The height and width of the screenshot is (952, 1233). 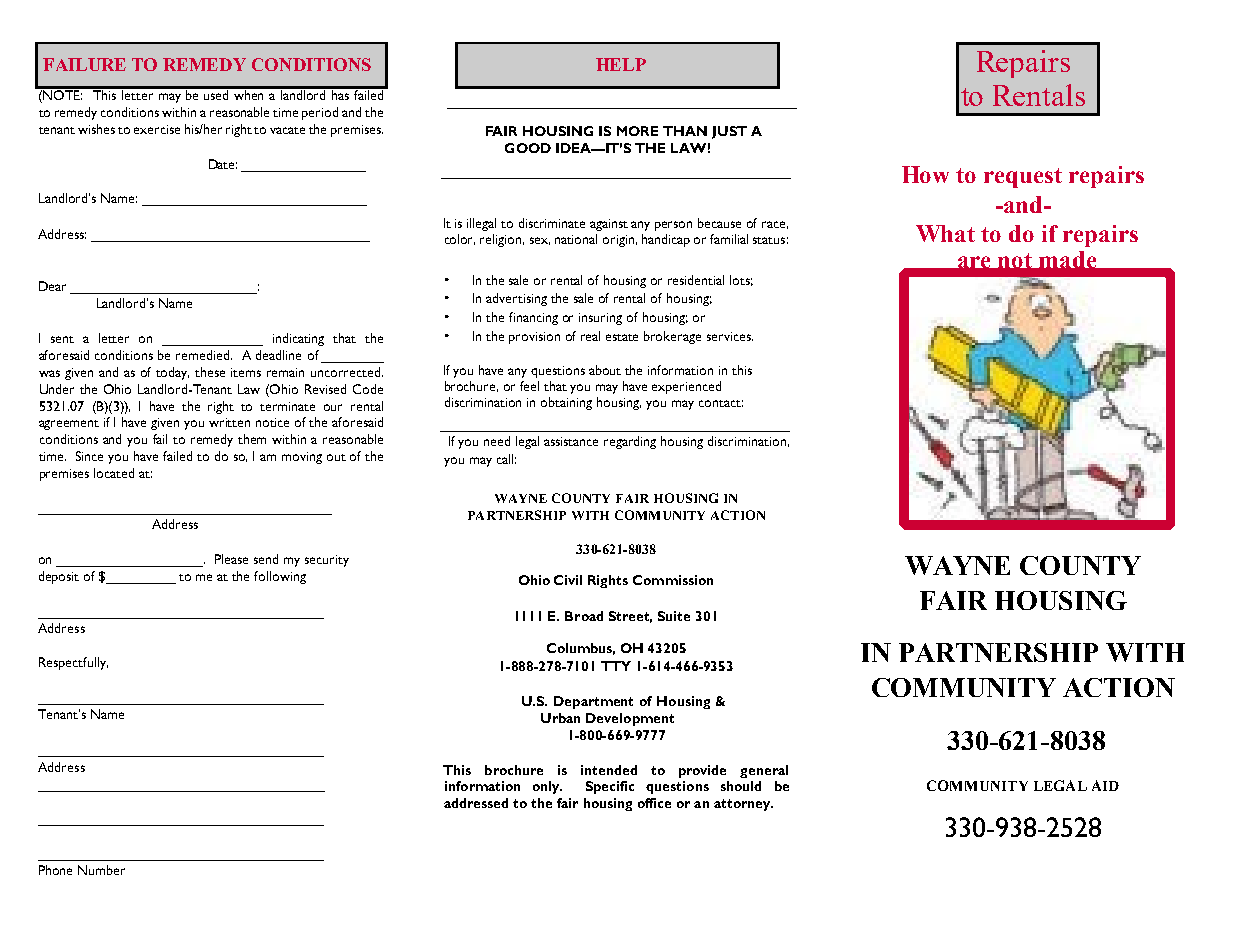 What do you see at coordinates (925, 174) in the screenshot?
I see `How` at bounding box center [925, 174].
